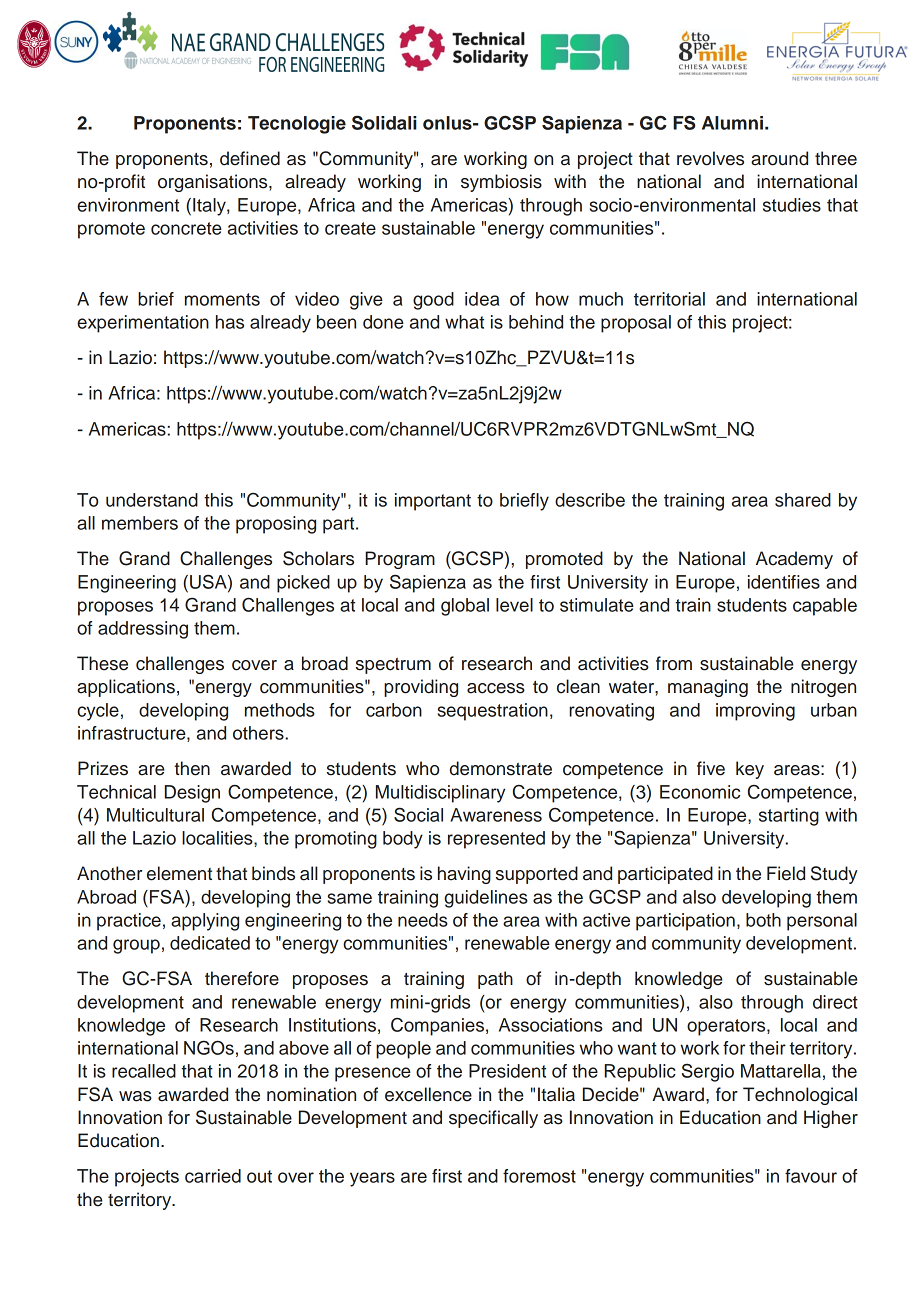  I want to click on experimentation, so click(143, 324).
